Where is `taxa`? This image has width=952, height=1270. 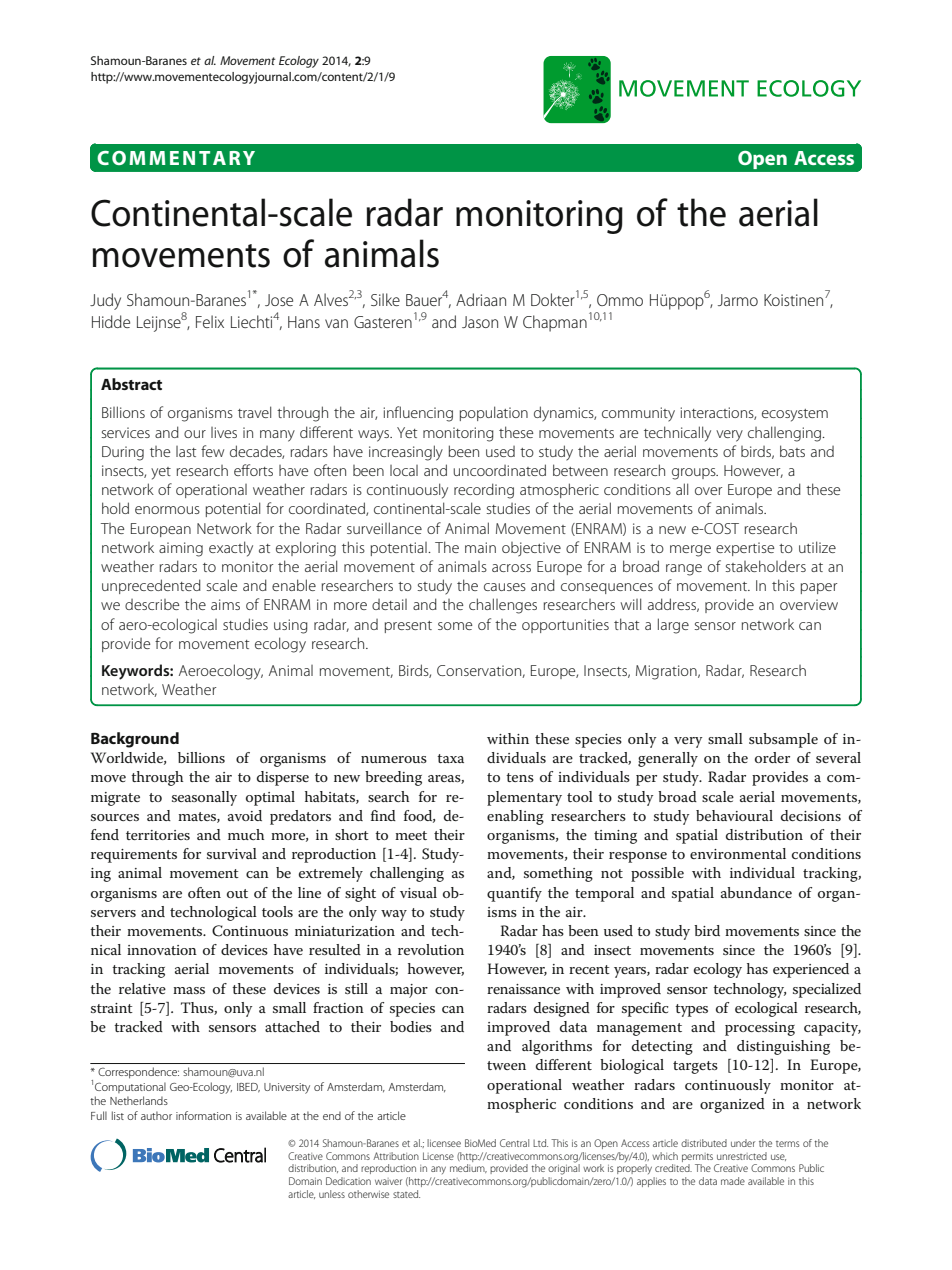 taxa is located at coordinates (450, 758).
